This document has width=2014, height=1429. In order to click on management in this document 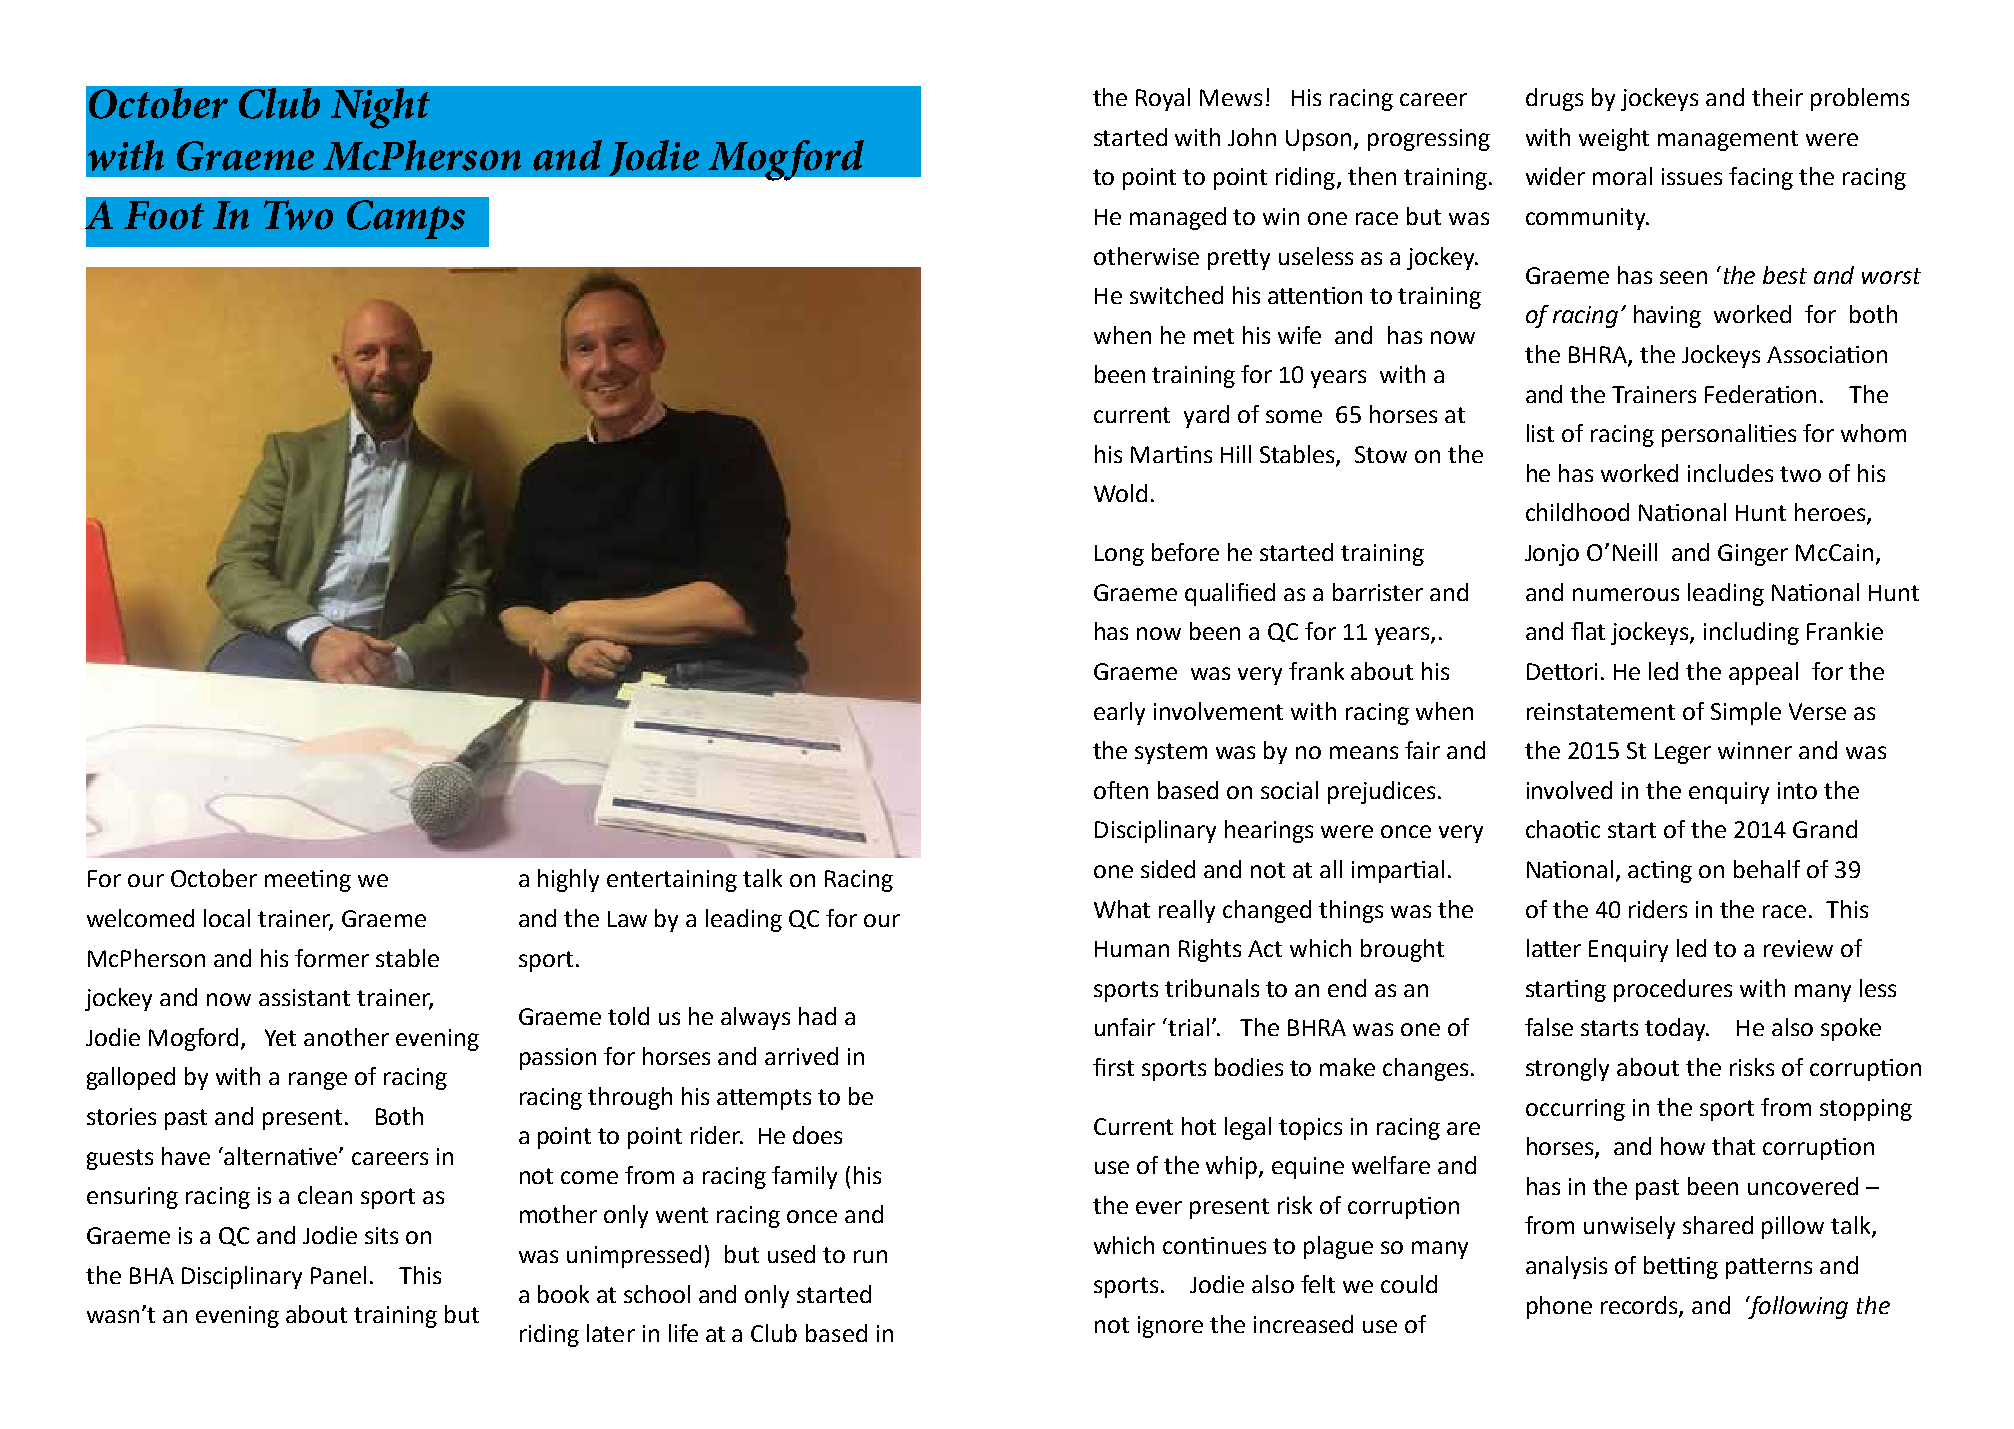, I will do `click(1728, 140)`.
